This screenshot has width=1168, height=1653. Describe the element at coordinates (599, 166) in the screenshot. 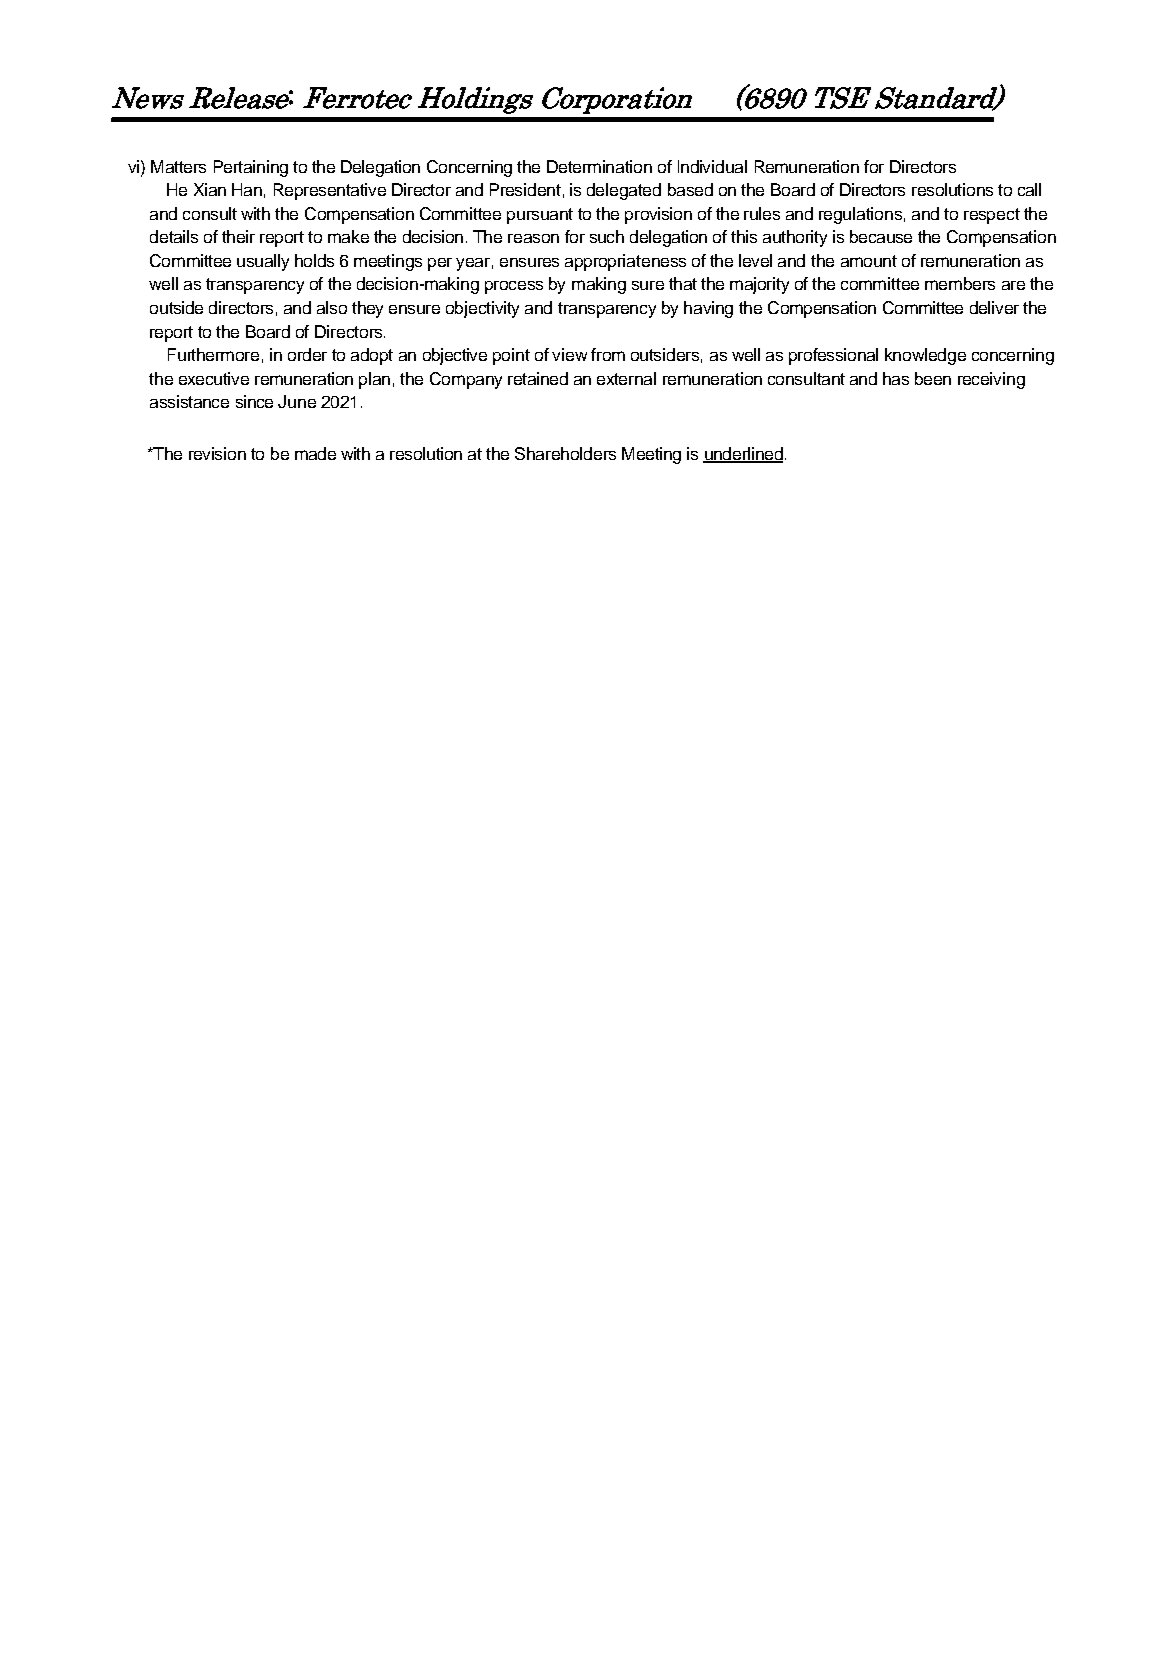

I see `Determination` at that location.
